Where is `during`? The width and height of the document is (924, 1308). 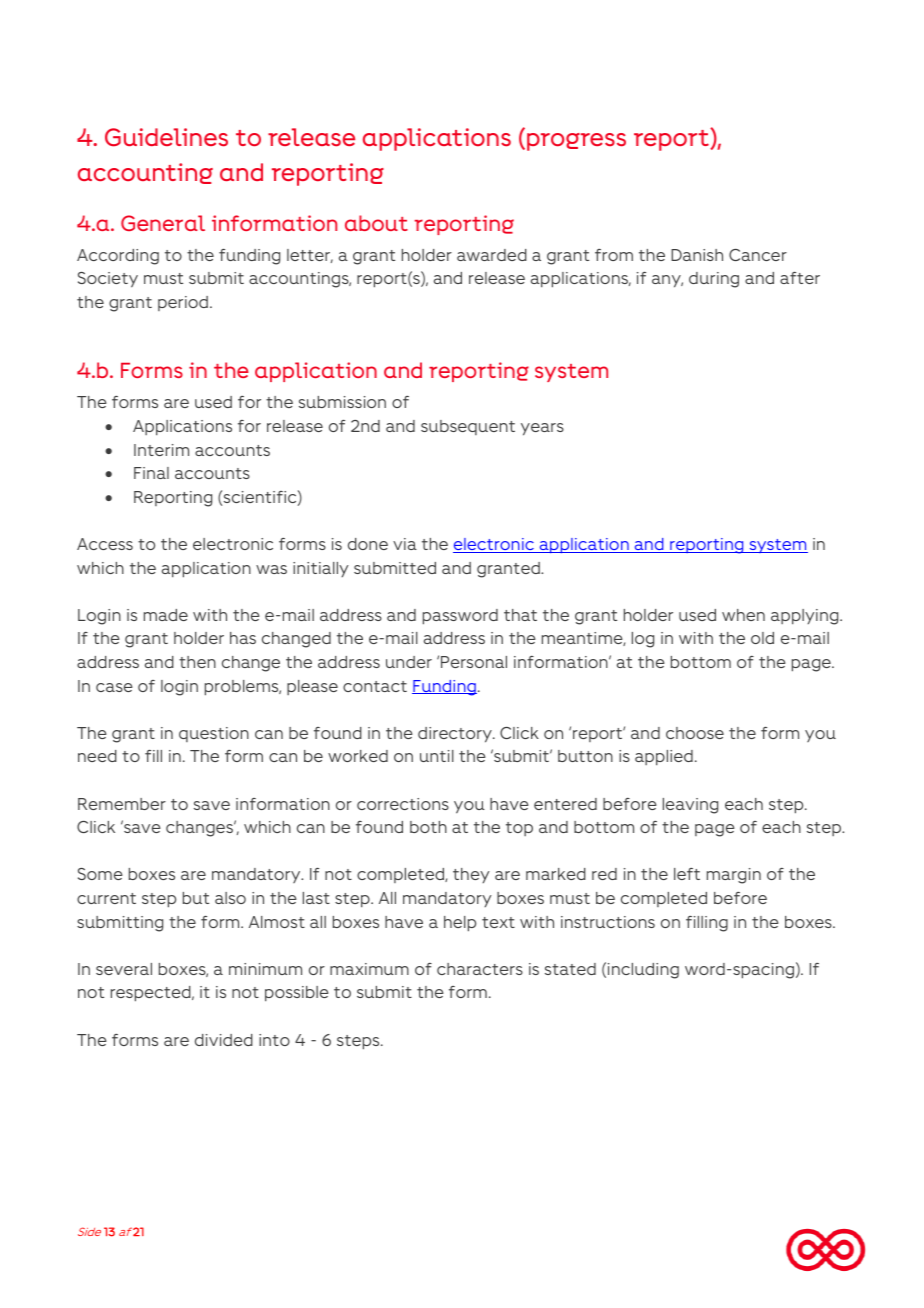
during is located at coordinates (714, 280).
